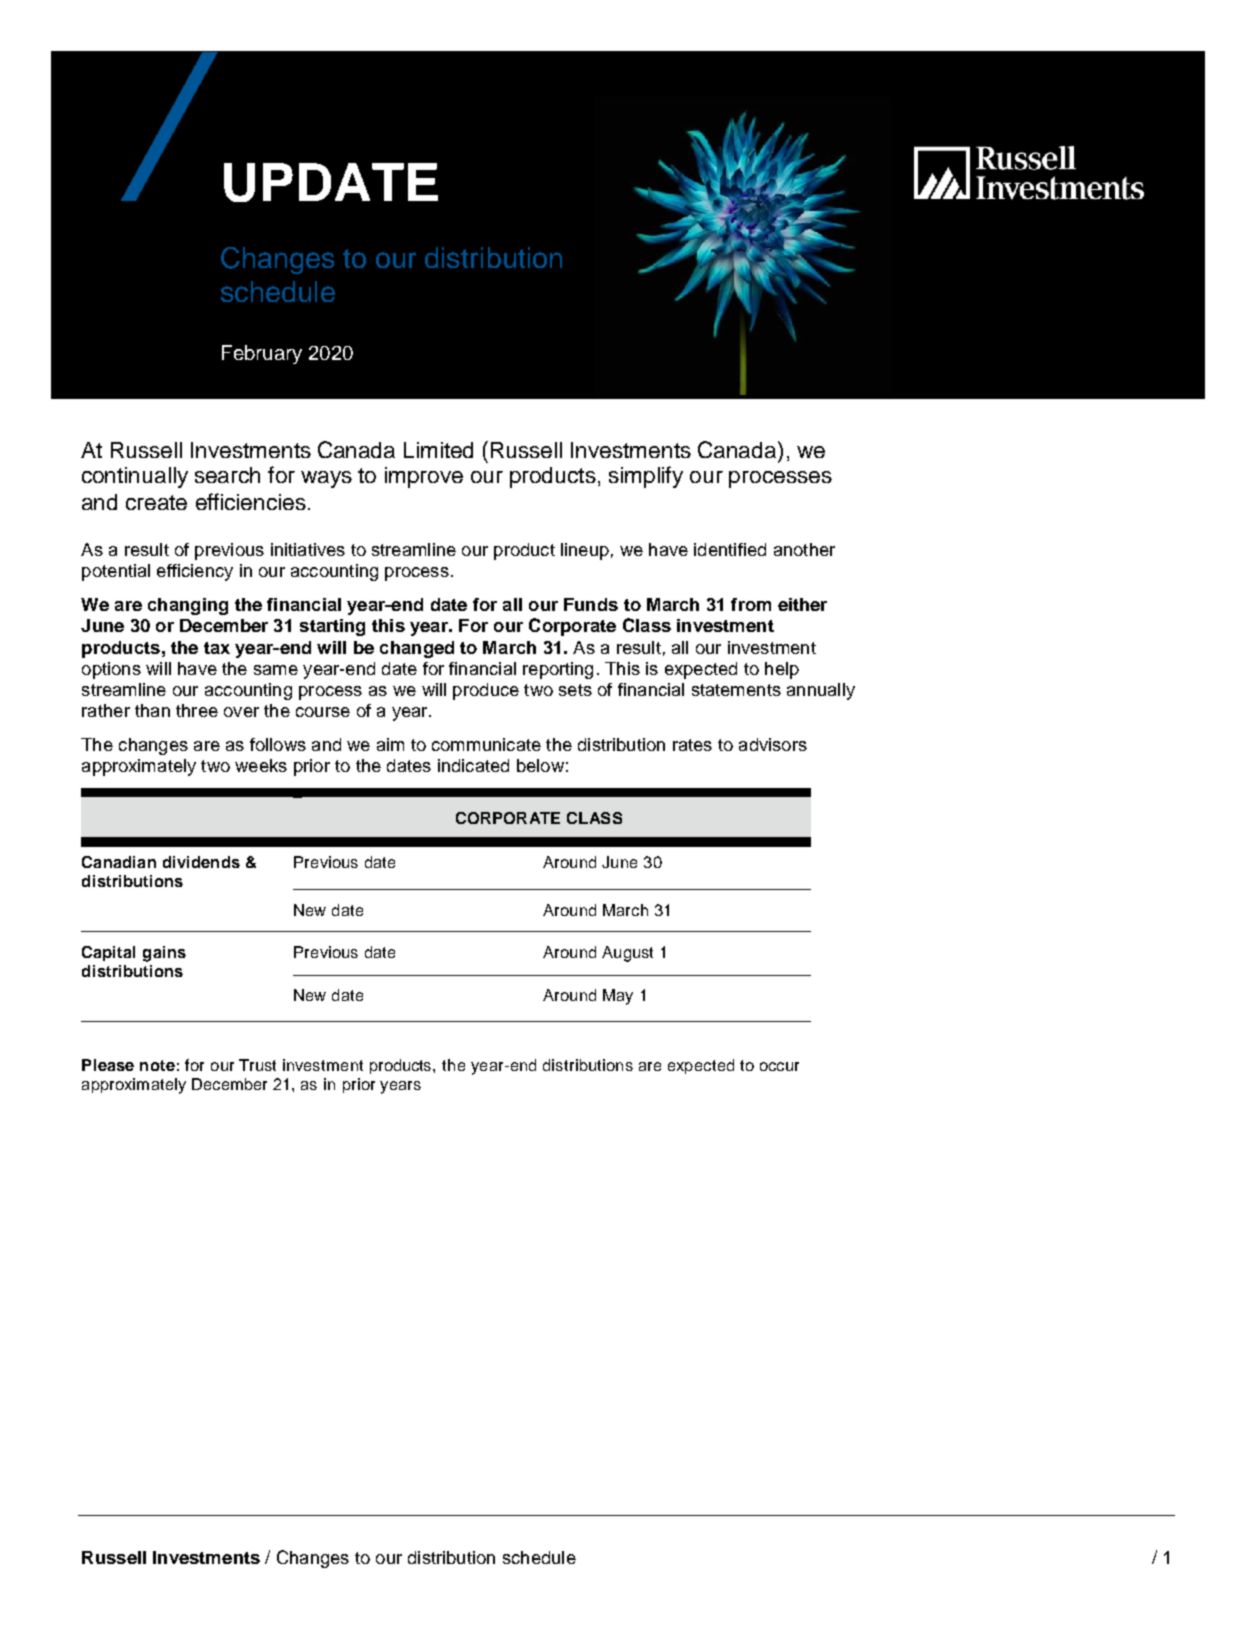  What do you see at coordinates (201, 862) in the image?
I see `dividends` at bounding box center [201, 862].
